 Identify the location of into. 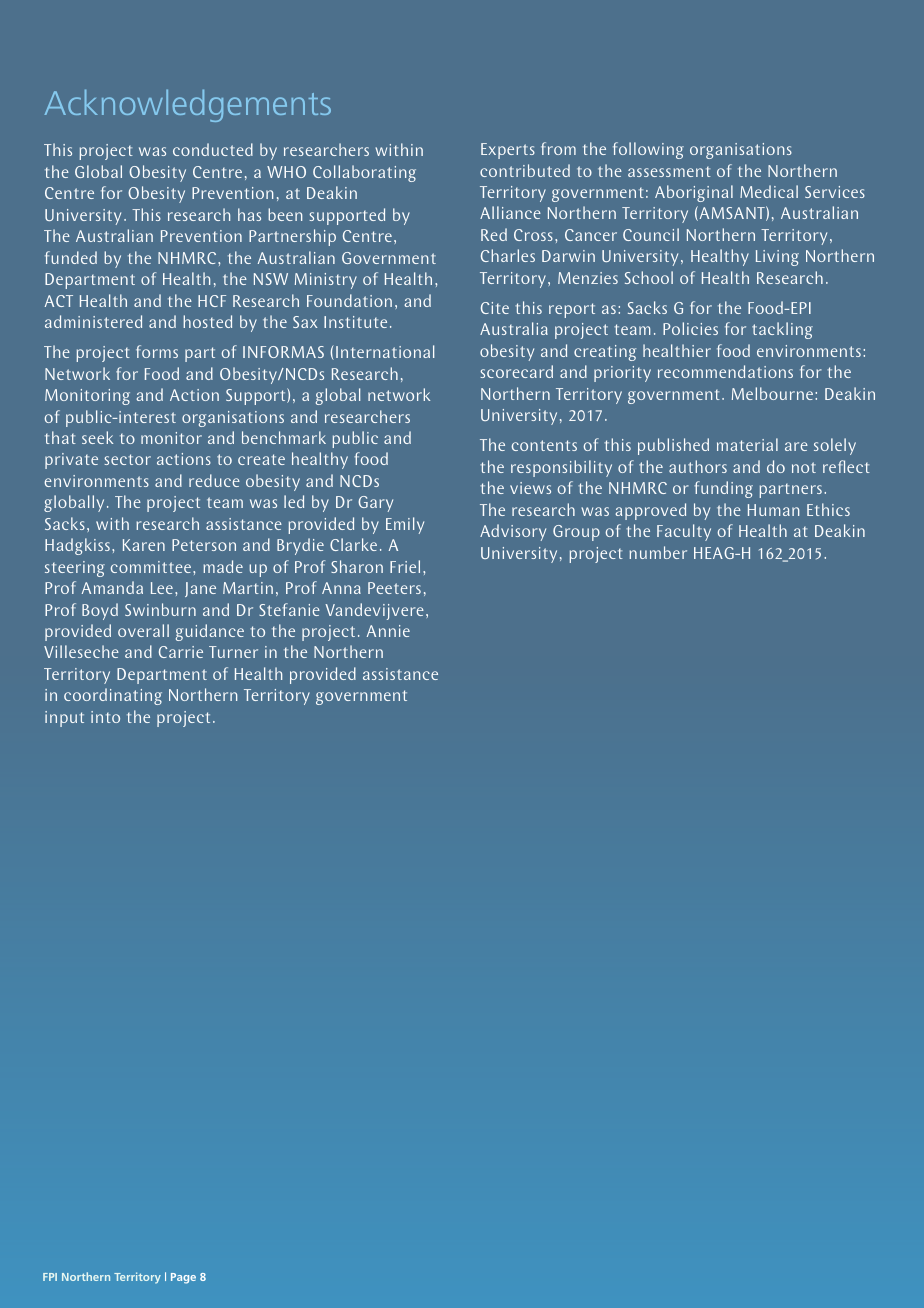
(105, 717).
